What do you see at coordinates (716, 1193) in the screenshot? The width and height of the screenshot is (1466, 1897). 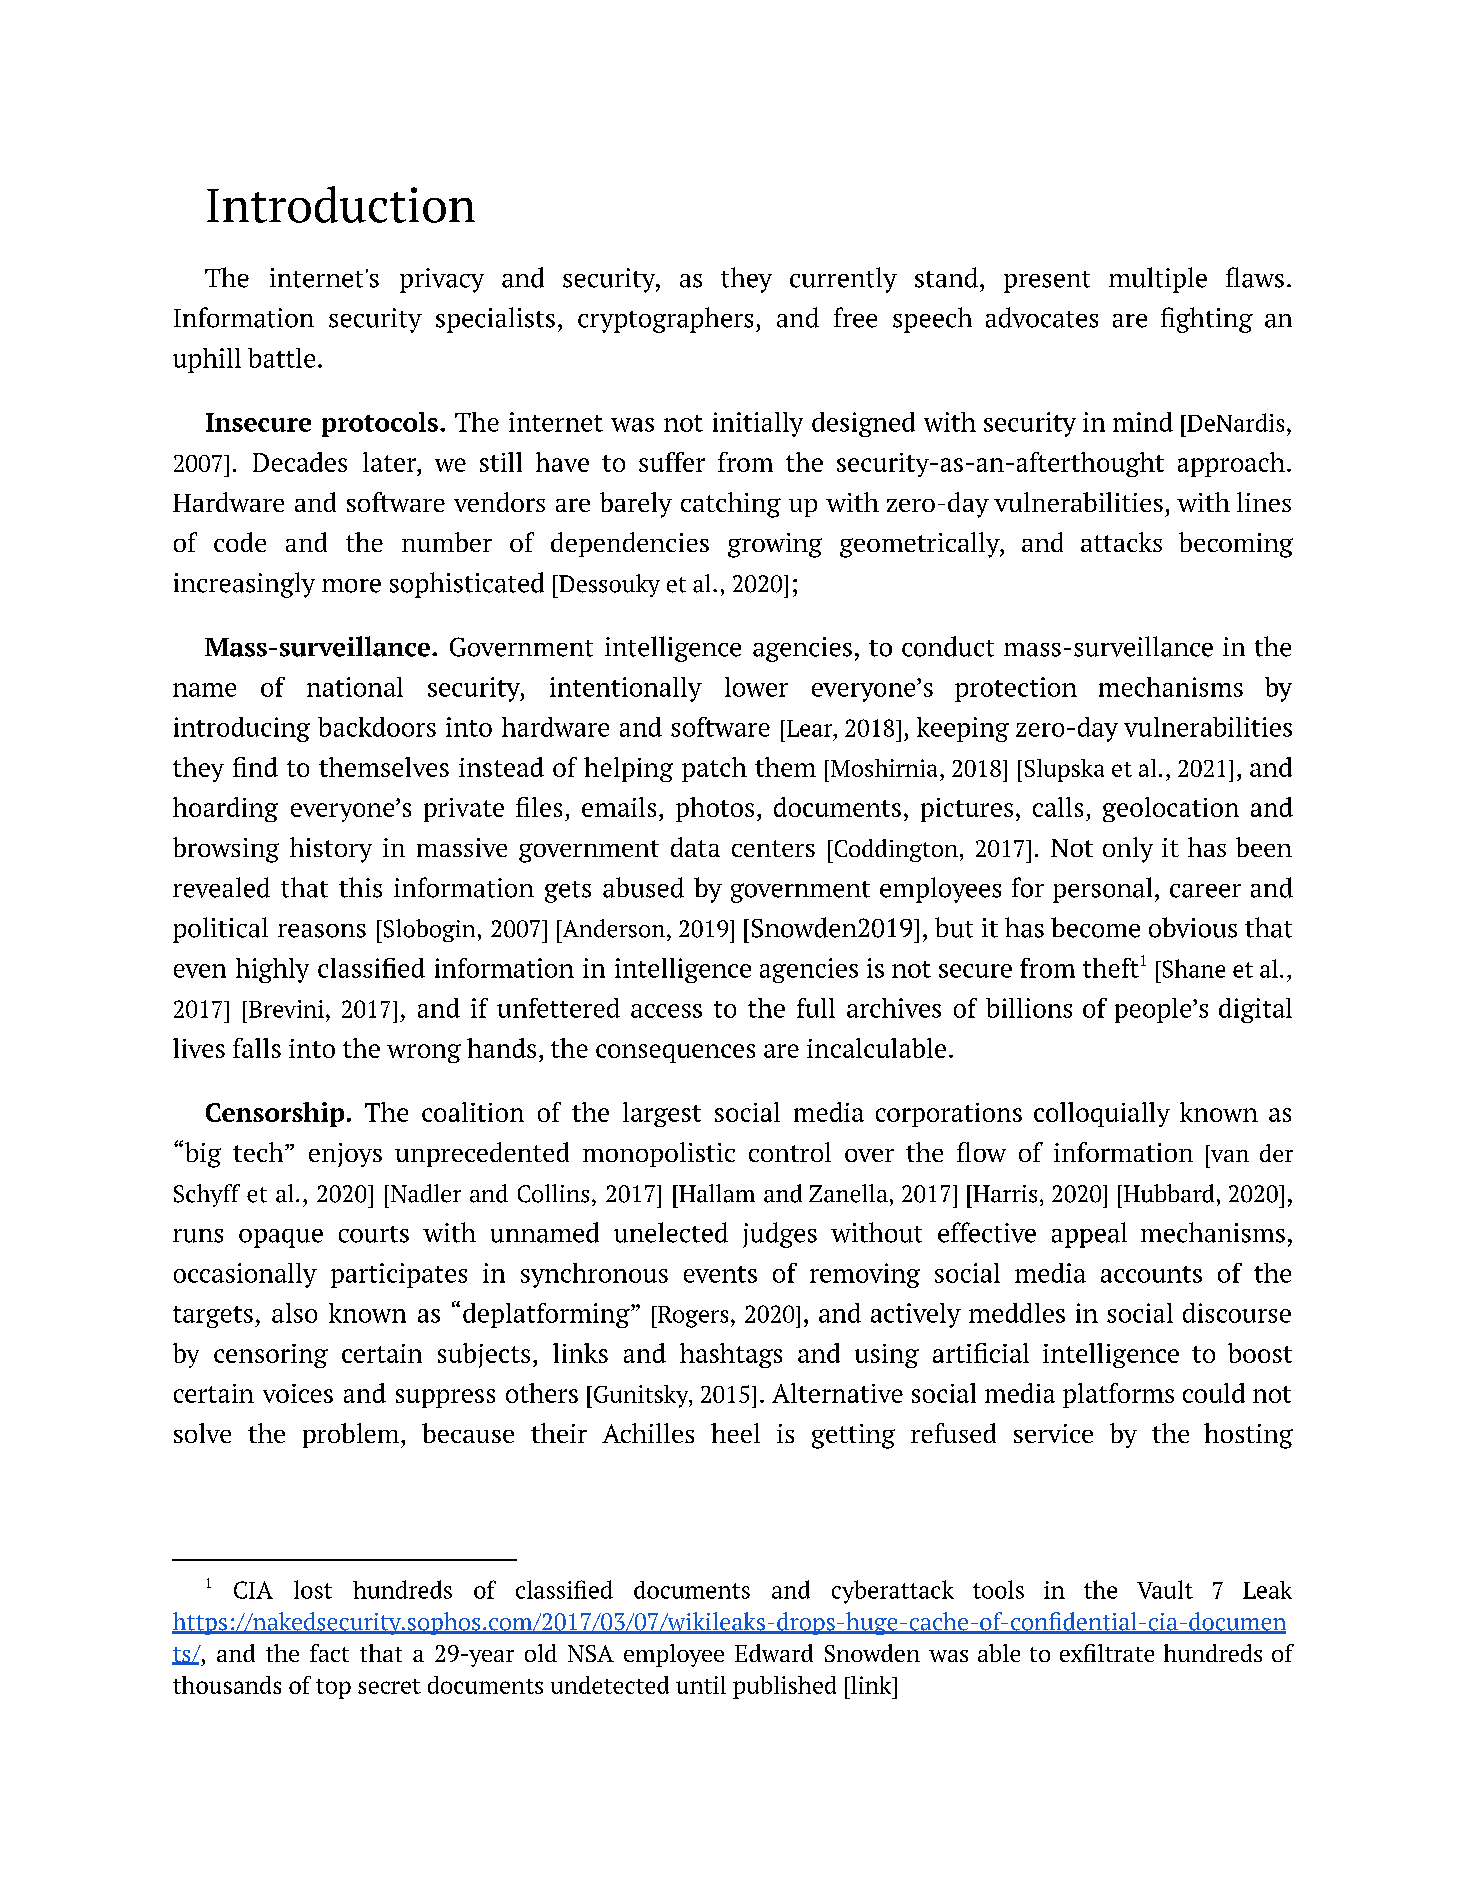 I see `Hallam` at bounding box center [716, 1193].
